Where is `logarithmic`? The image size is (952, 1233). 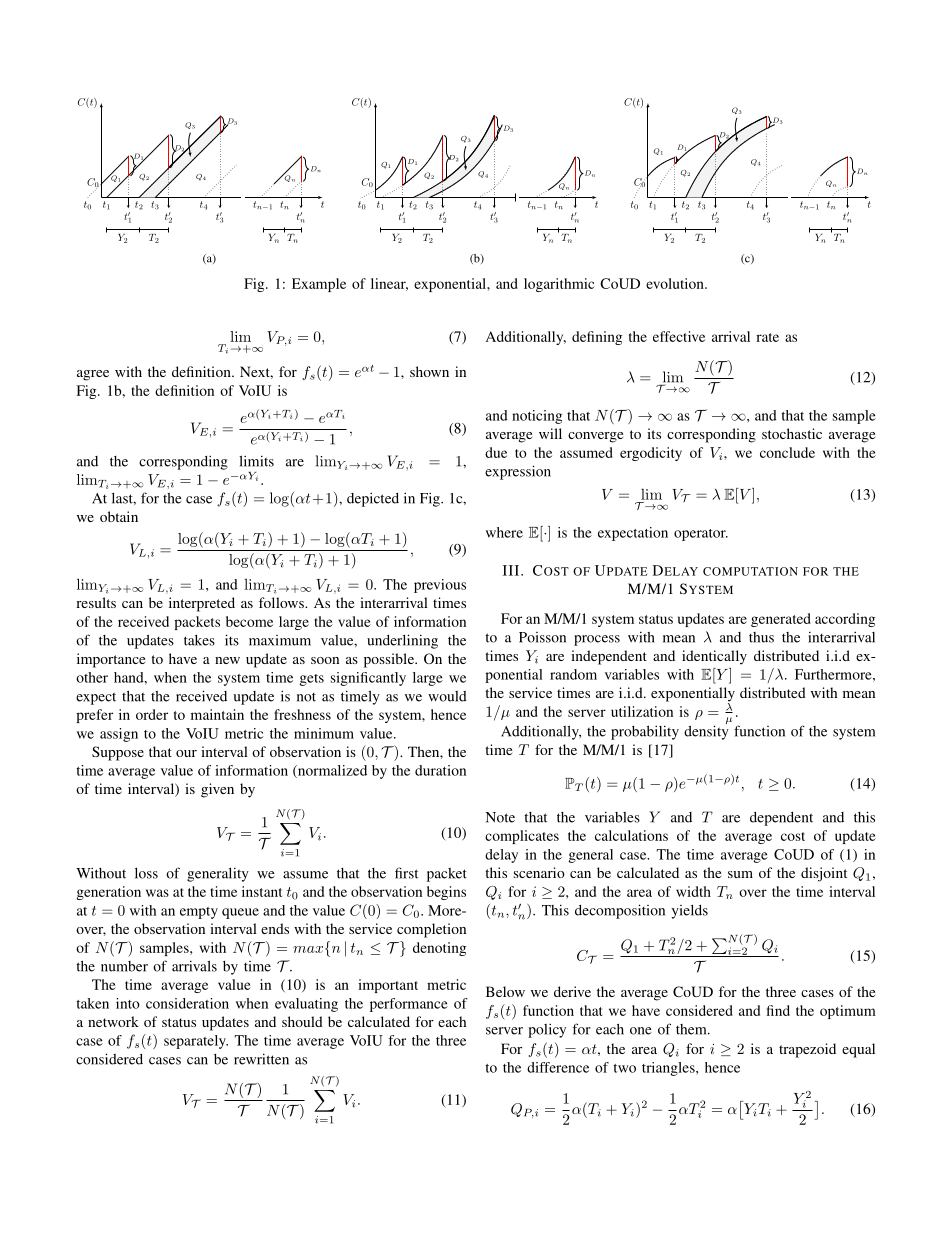
logarithmic is located at coordinates (559, 285).
